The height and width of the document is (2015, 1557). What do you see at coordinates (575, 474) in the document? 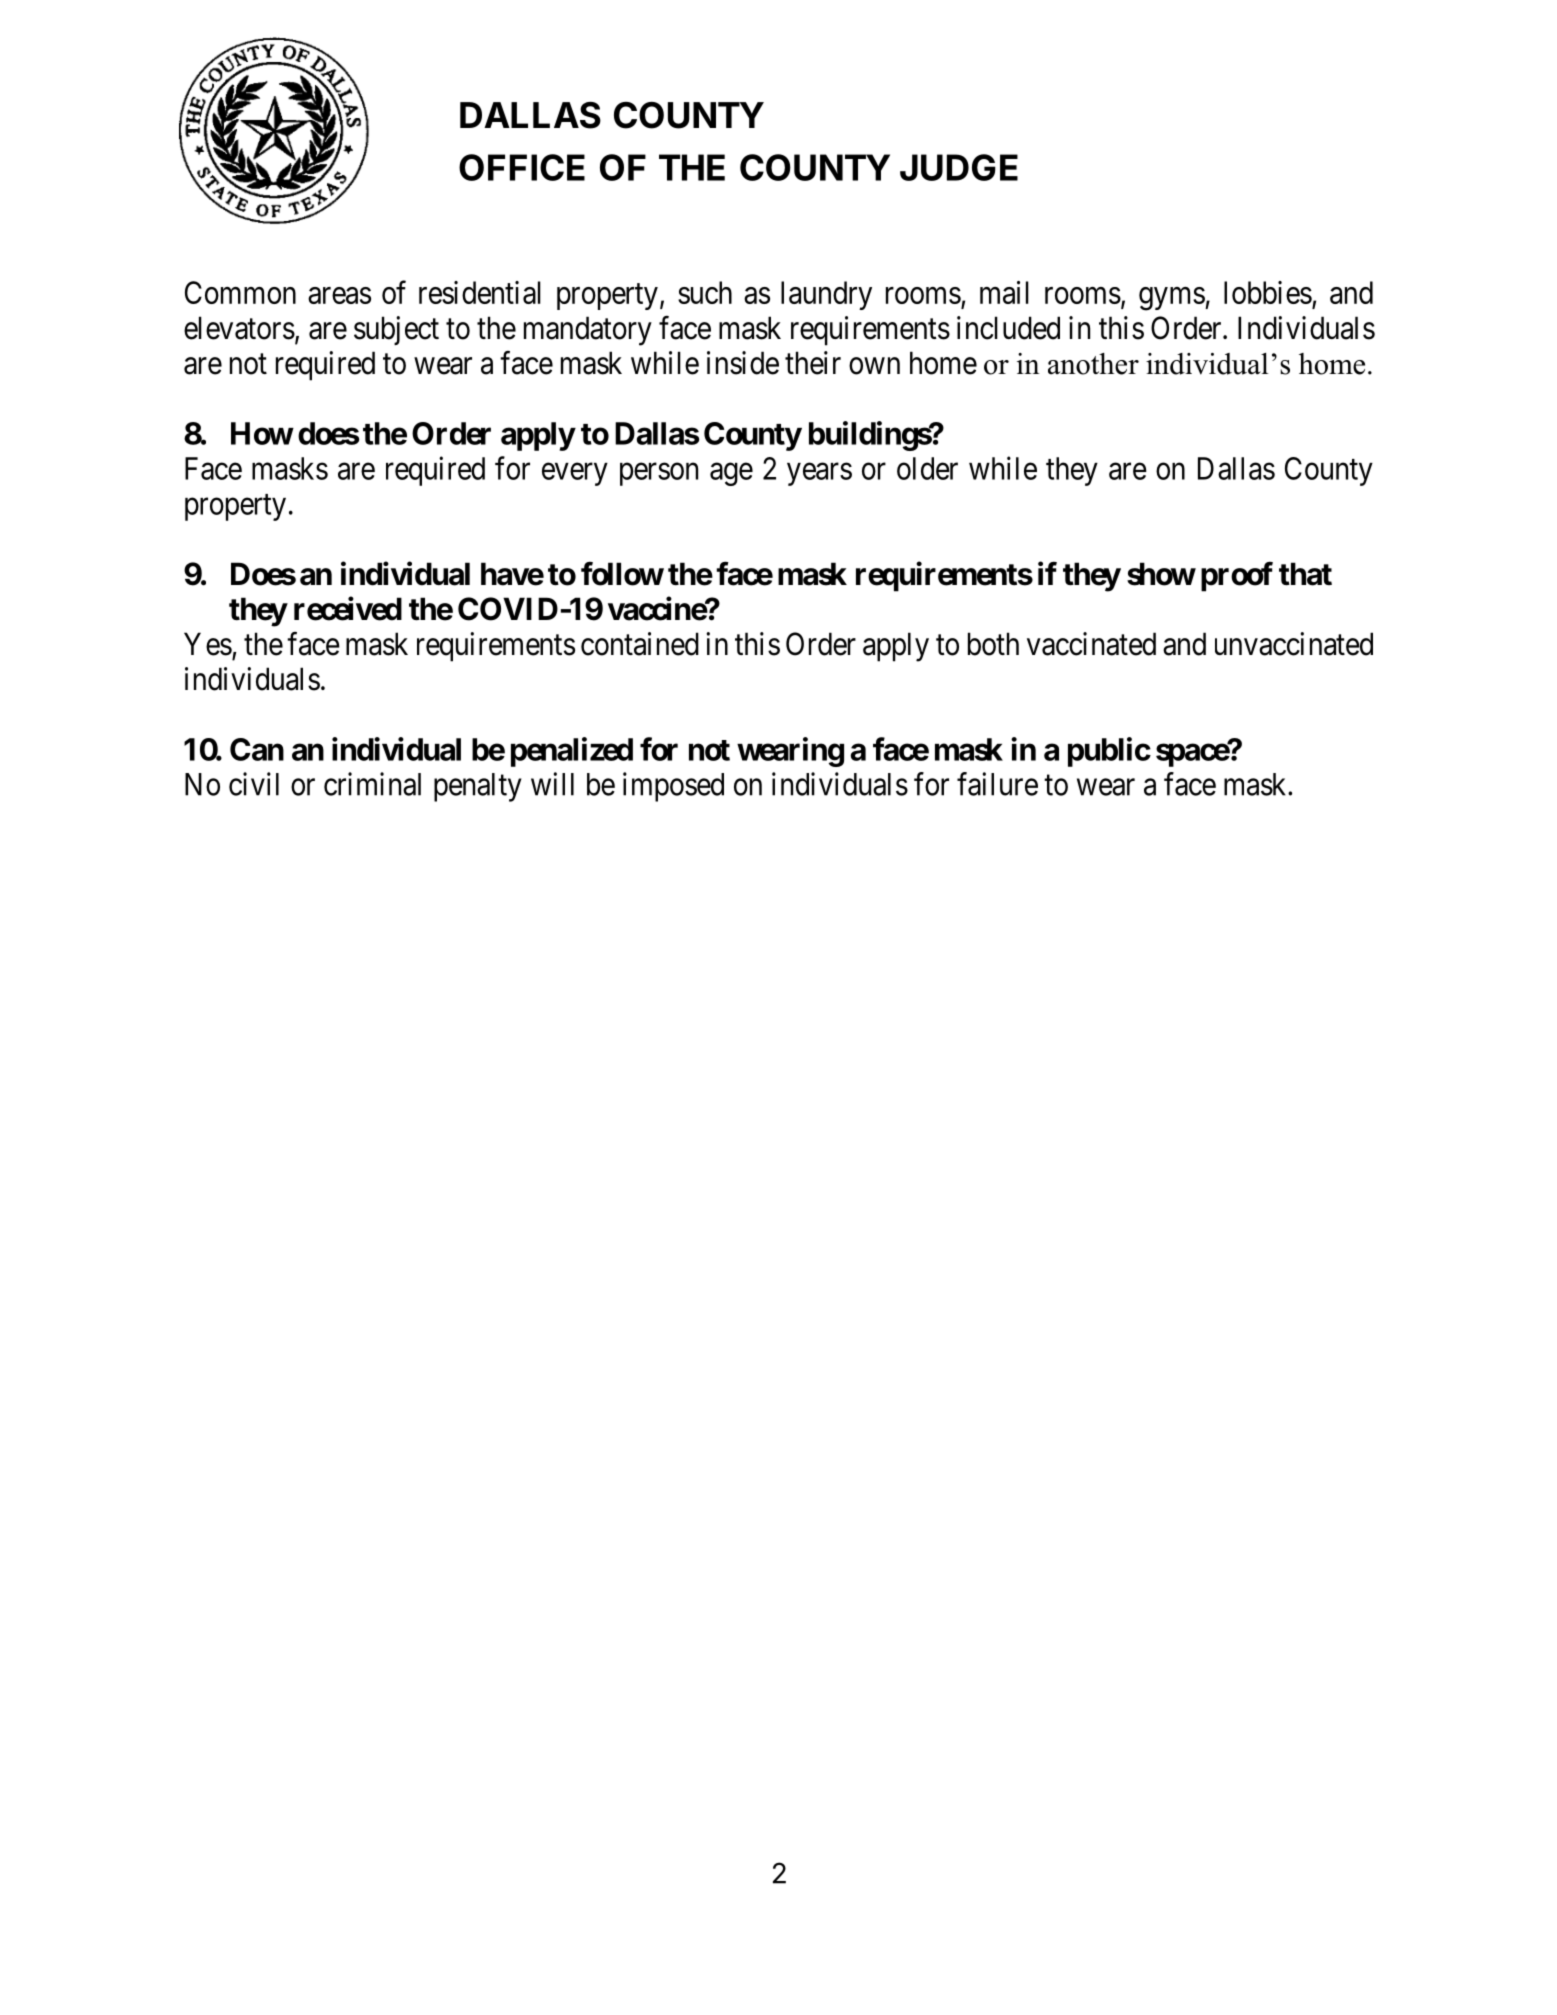
I see `every` at bounding box center [575, 474].
